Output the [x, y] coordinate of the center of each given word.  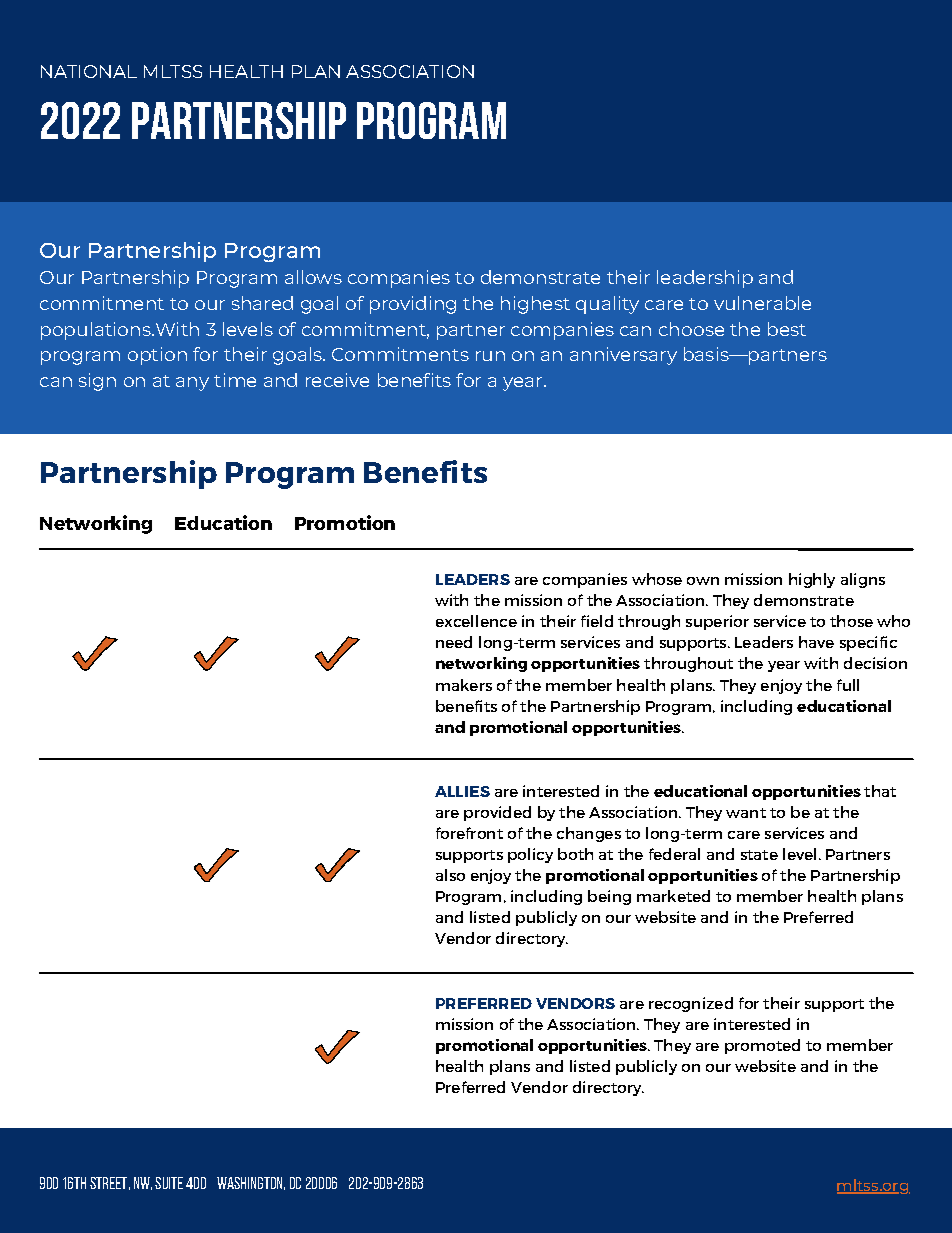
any [192, 384]
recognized [691, 1004]
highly [812, 580]
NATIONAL [89, 71]
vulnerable [762, 303]
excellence [476, 621]
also [450, 875]
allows [313, 277]
